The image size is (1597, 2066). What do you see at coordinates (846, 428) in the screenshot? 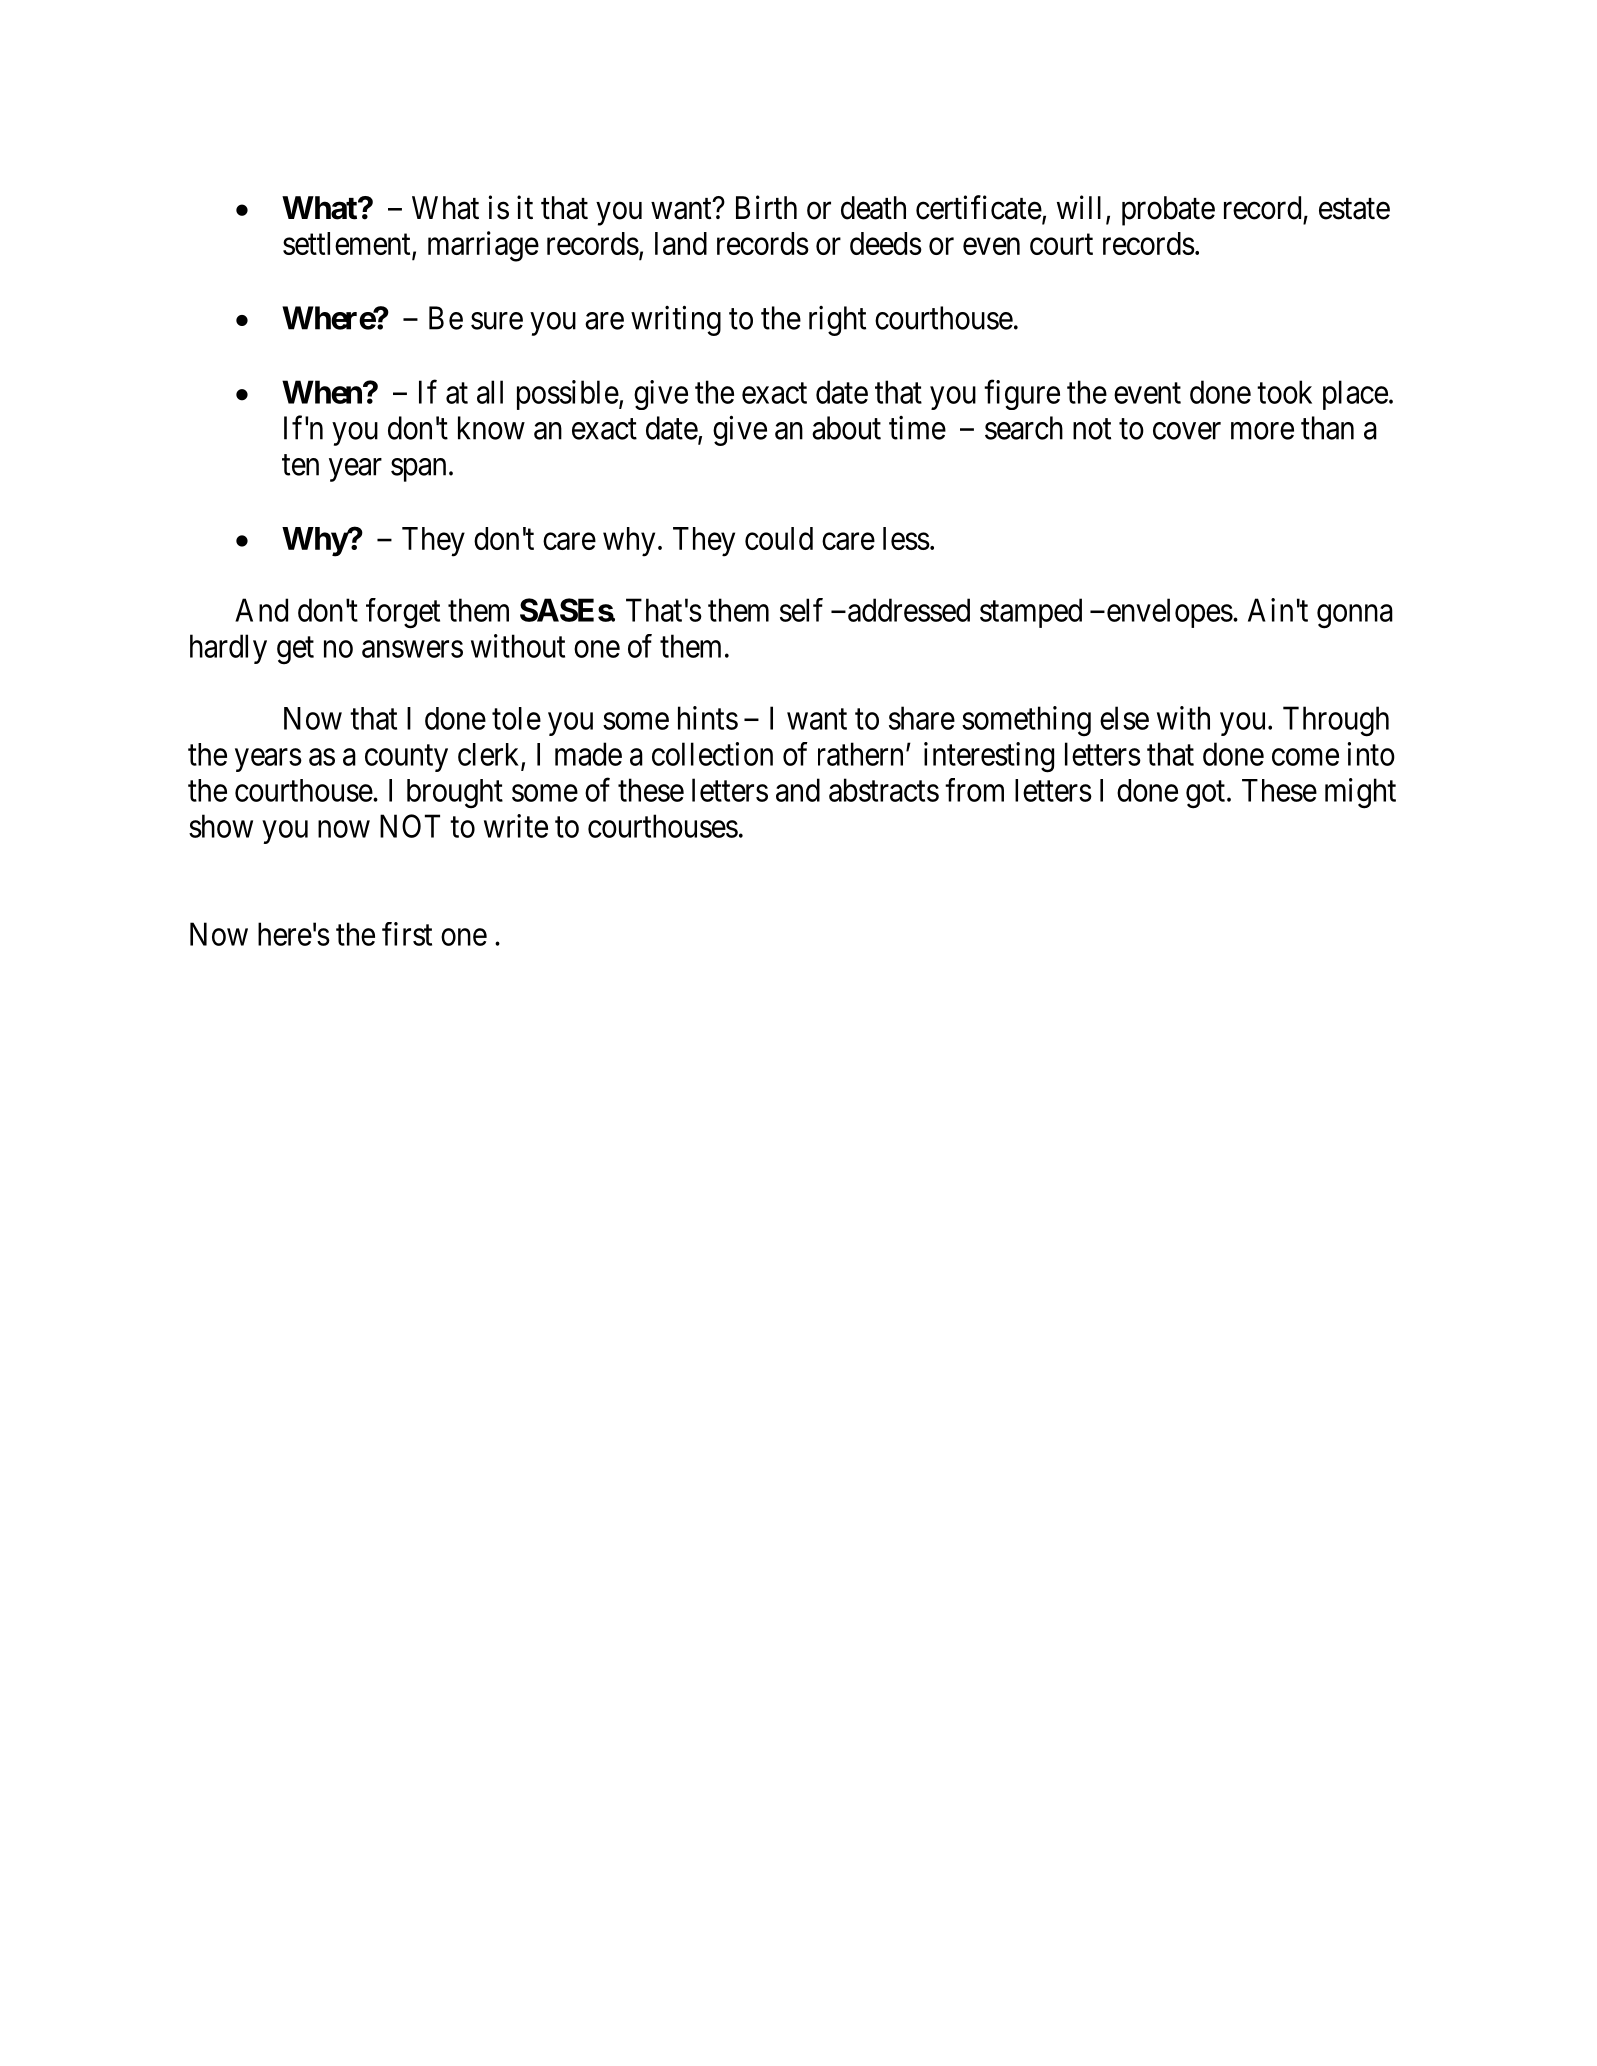
I see `about` at bounding box center [846, 428].
